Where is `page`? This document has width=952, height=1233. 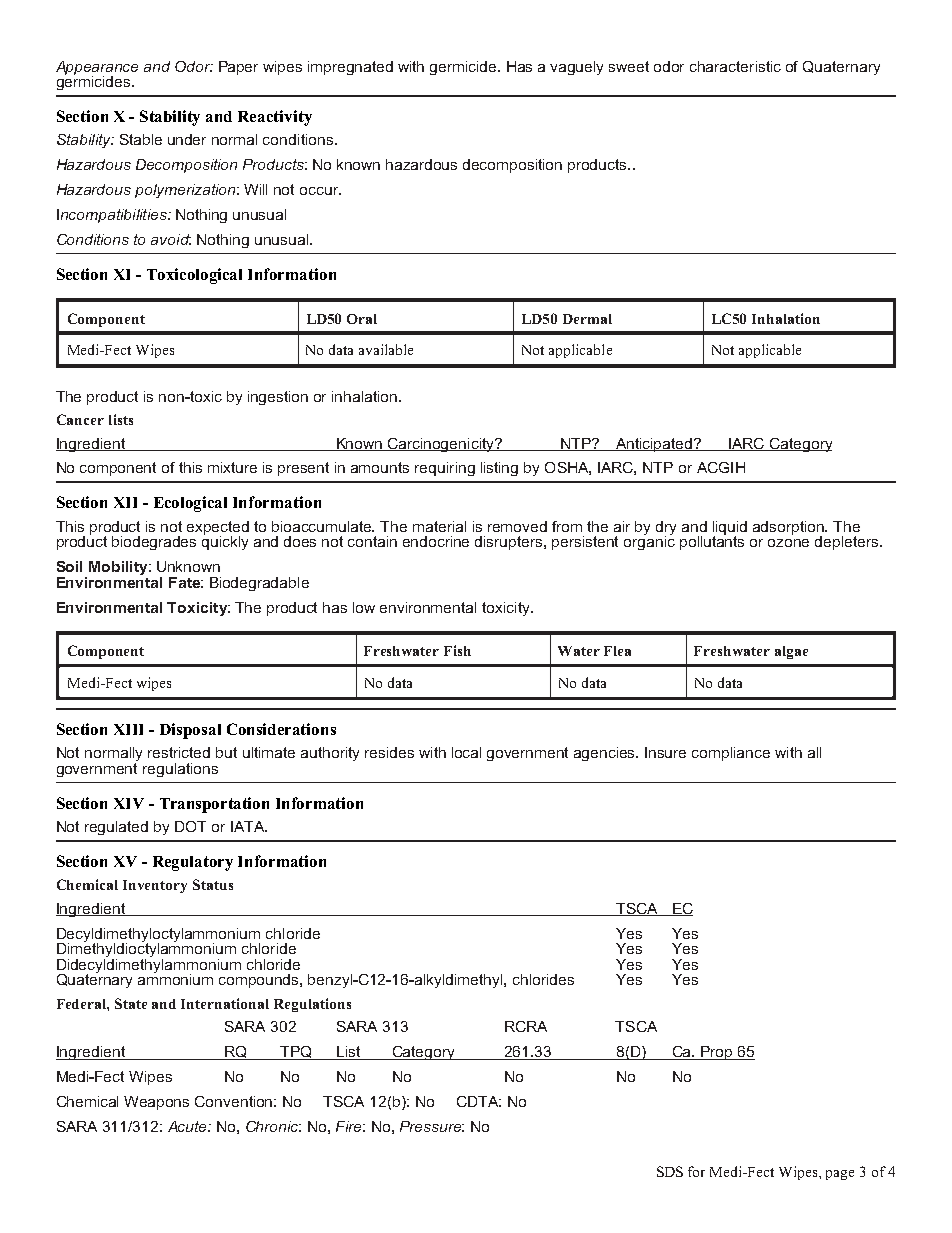
page is located at coordinates (840, 1175).
